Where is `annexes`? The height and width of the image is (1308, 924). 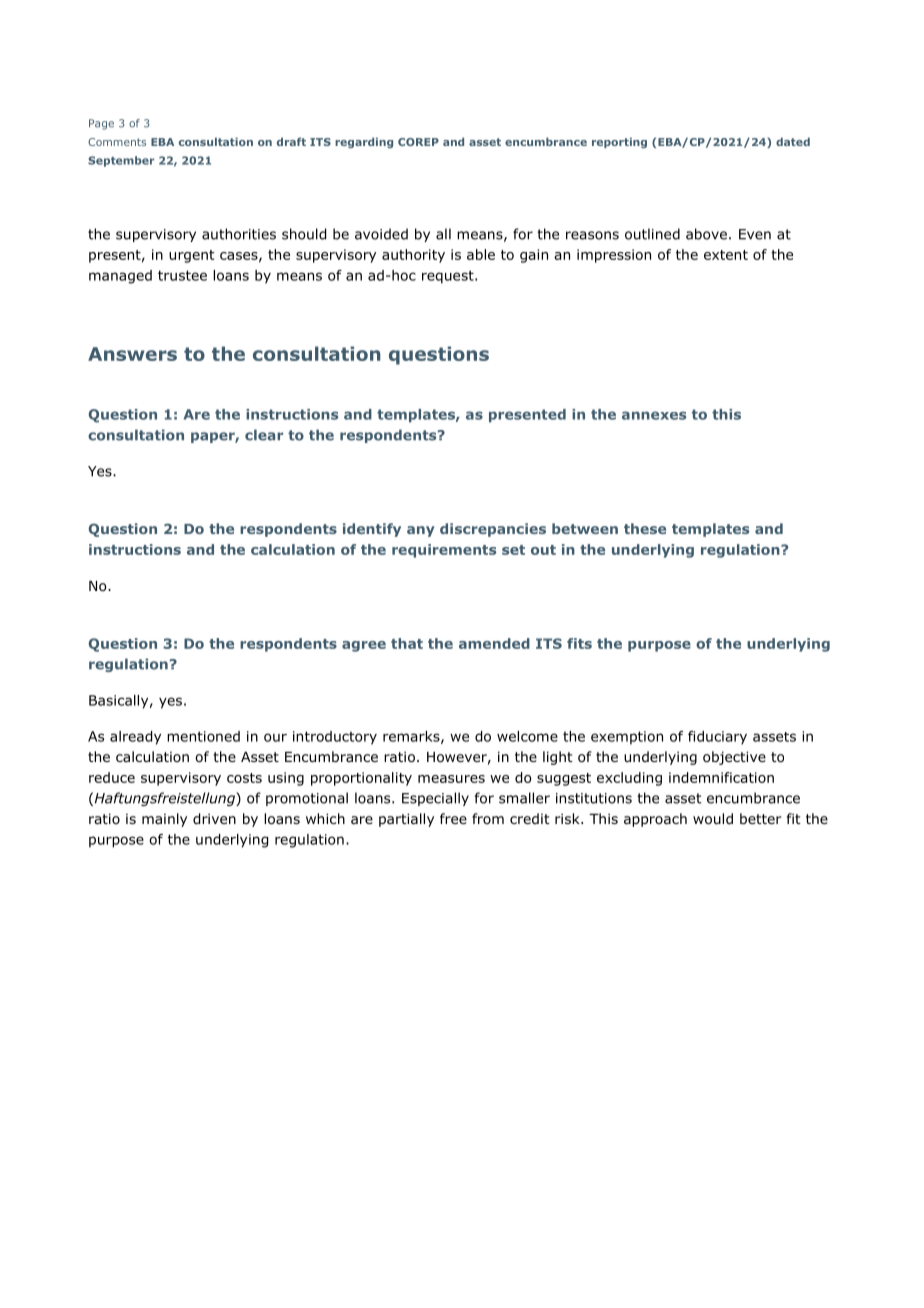
annexes is located at coordinates (654, 415).
